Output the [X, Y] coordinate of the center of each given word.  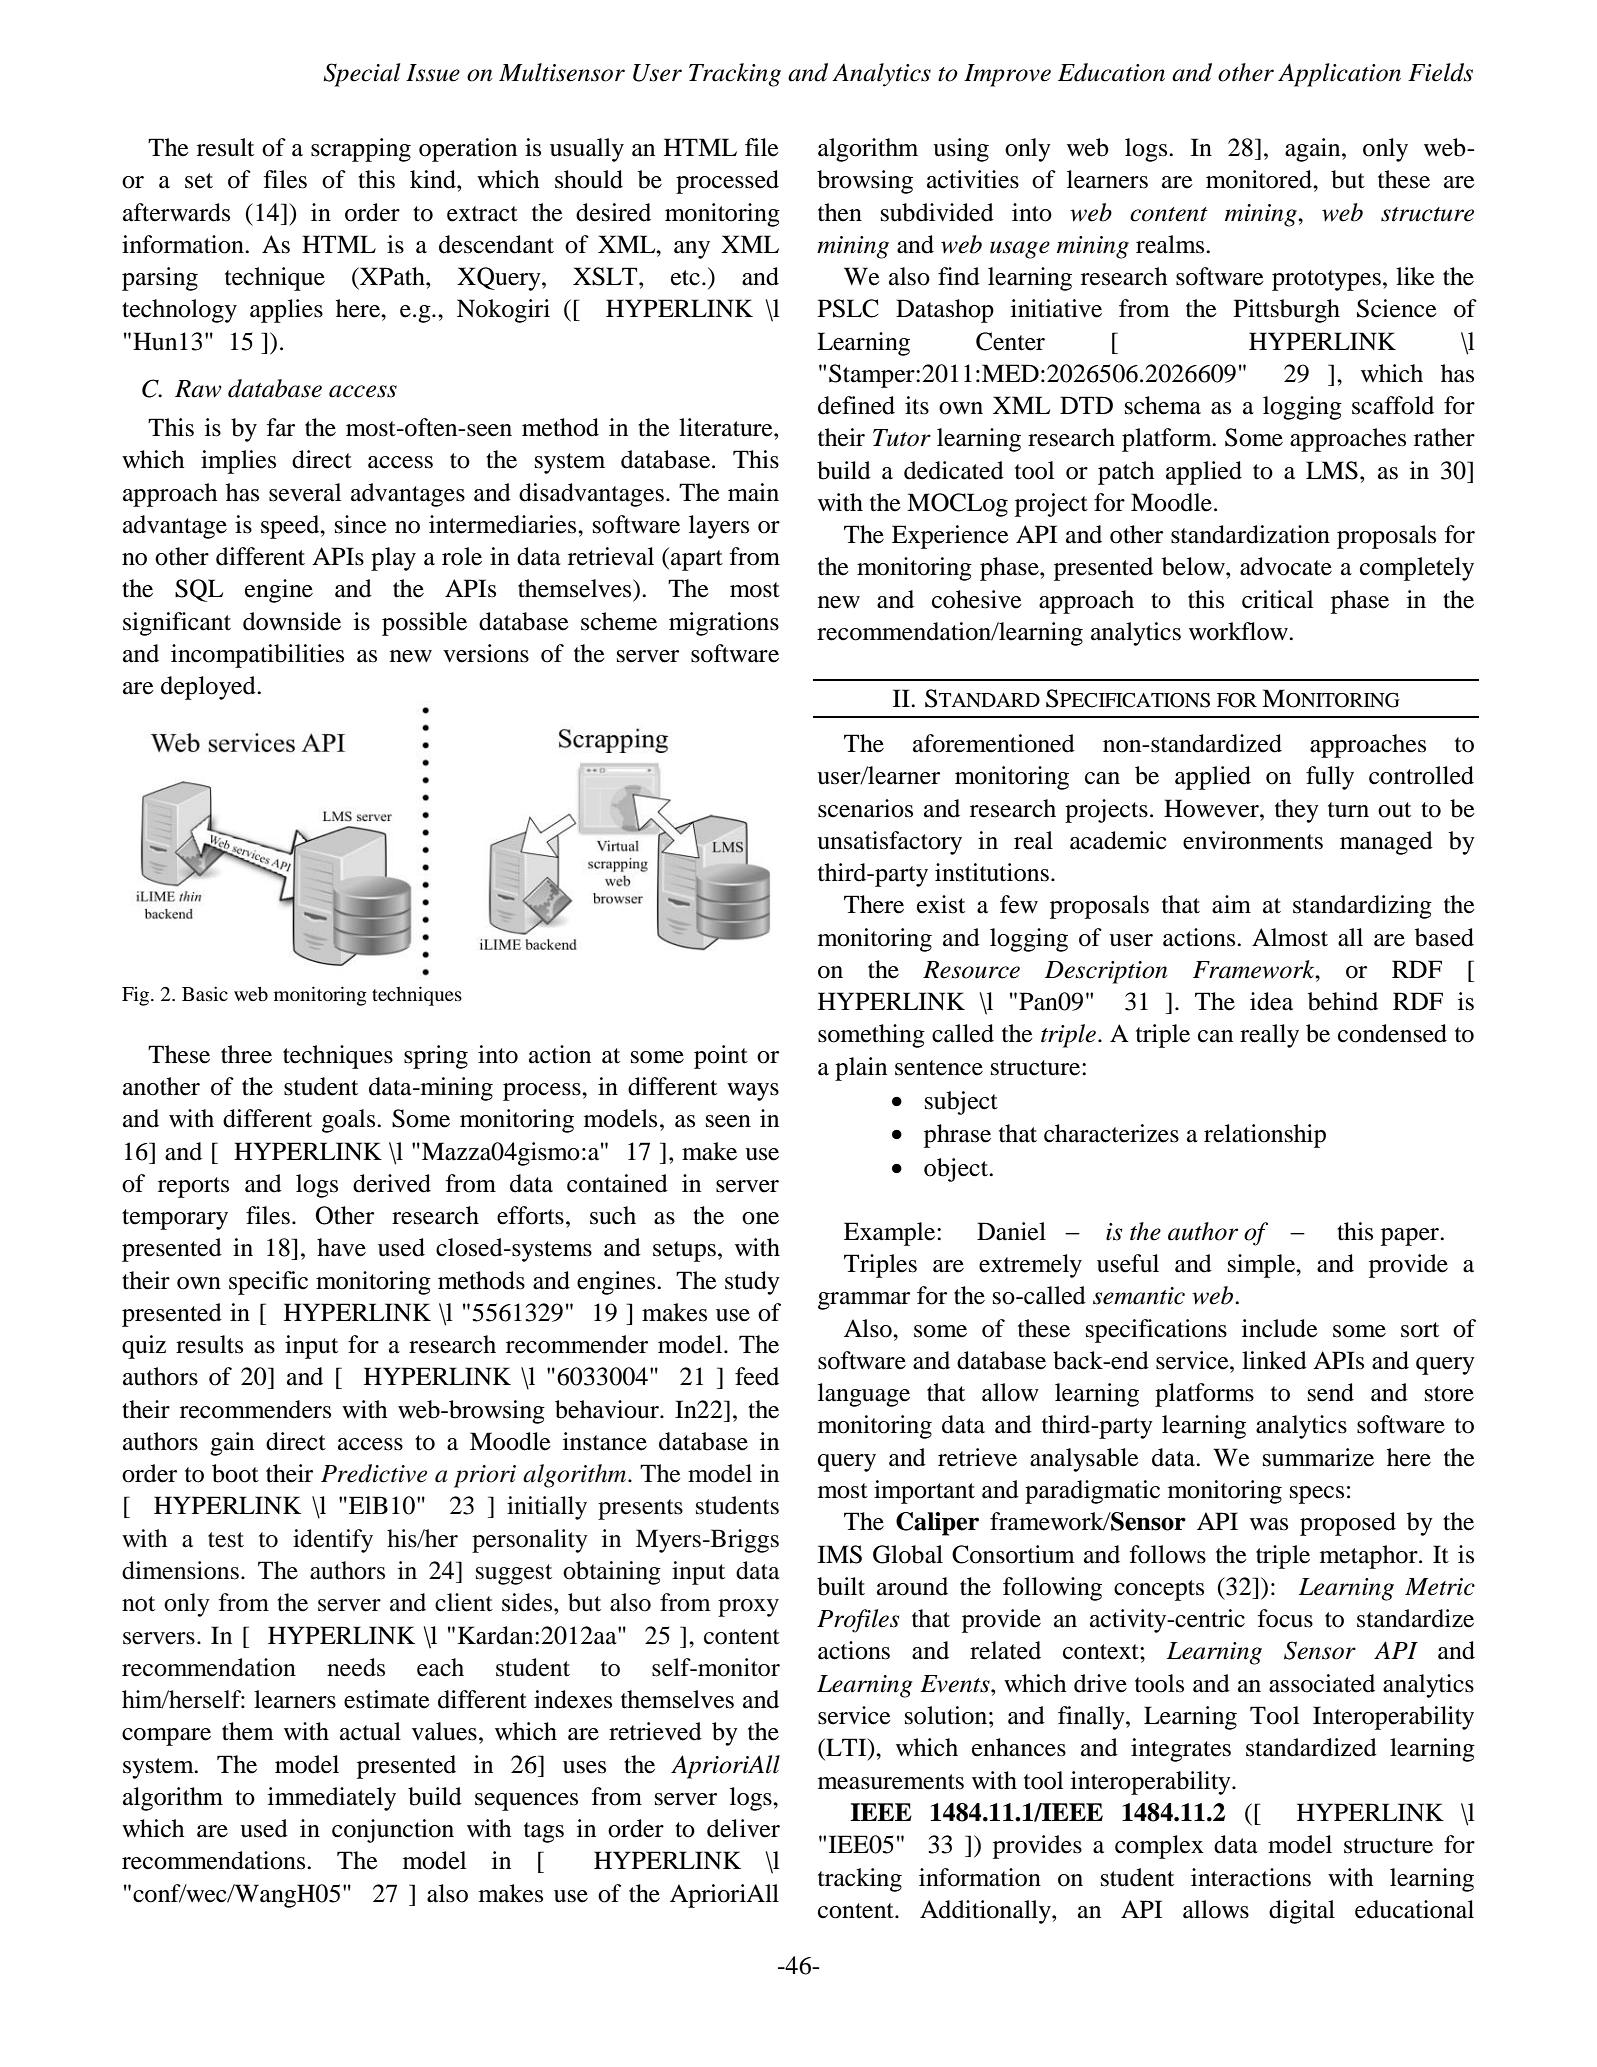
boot [235, 1473]
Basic [205, 993]
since [361, 524]
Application [1339, 75]
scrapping [361, 150]
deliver [743, 1828]
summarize [1318, 1457]
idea [1271, 1001]
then [840, 212]
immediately [332, 1799]
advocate [1286, 566]
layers [719, 527]
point [721, 1057]
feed [757, 1376]
